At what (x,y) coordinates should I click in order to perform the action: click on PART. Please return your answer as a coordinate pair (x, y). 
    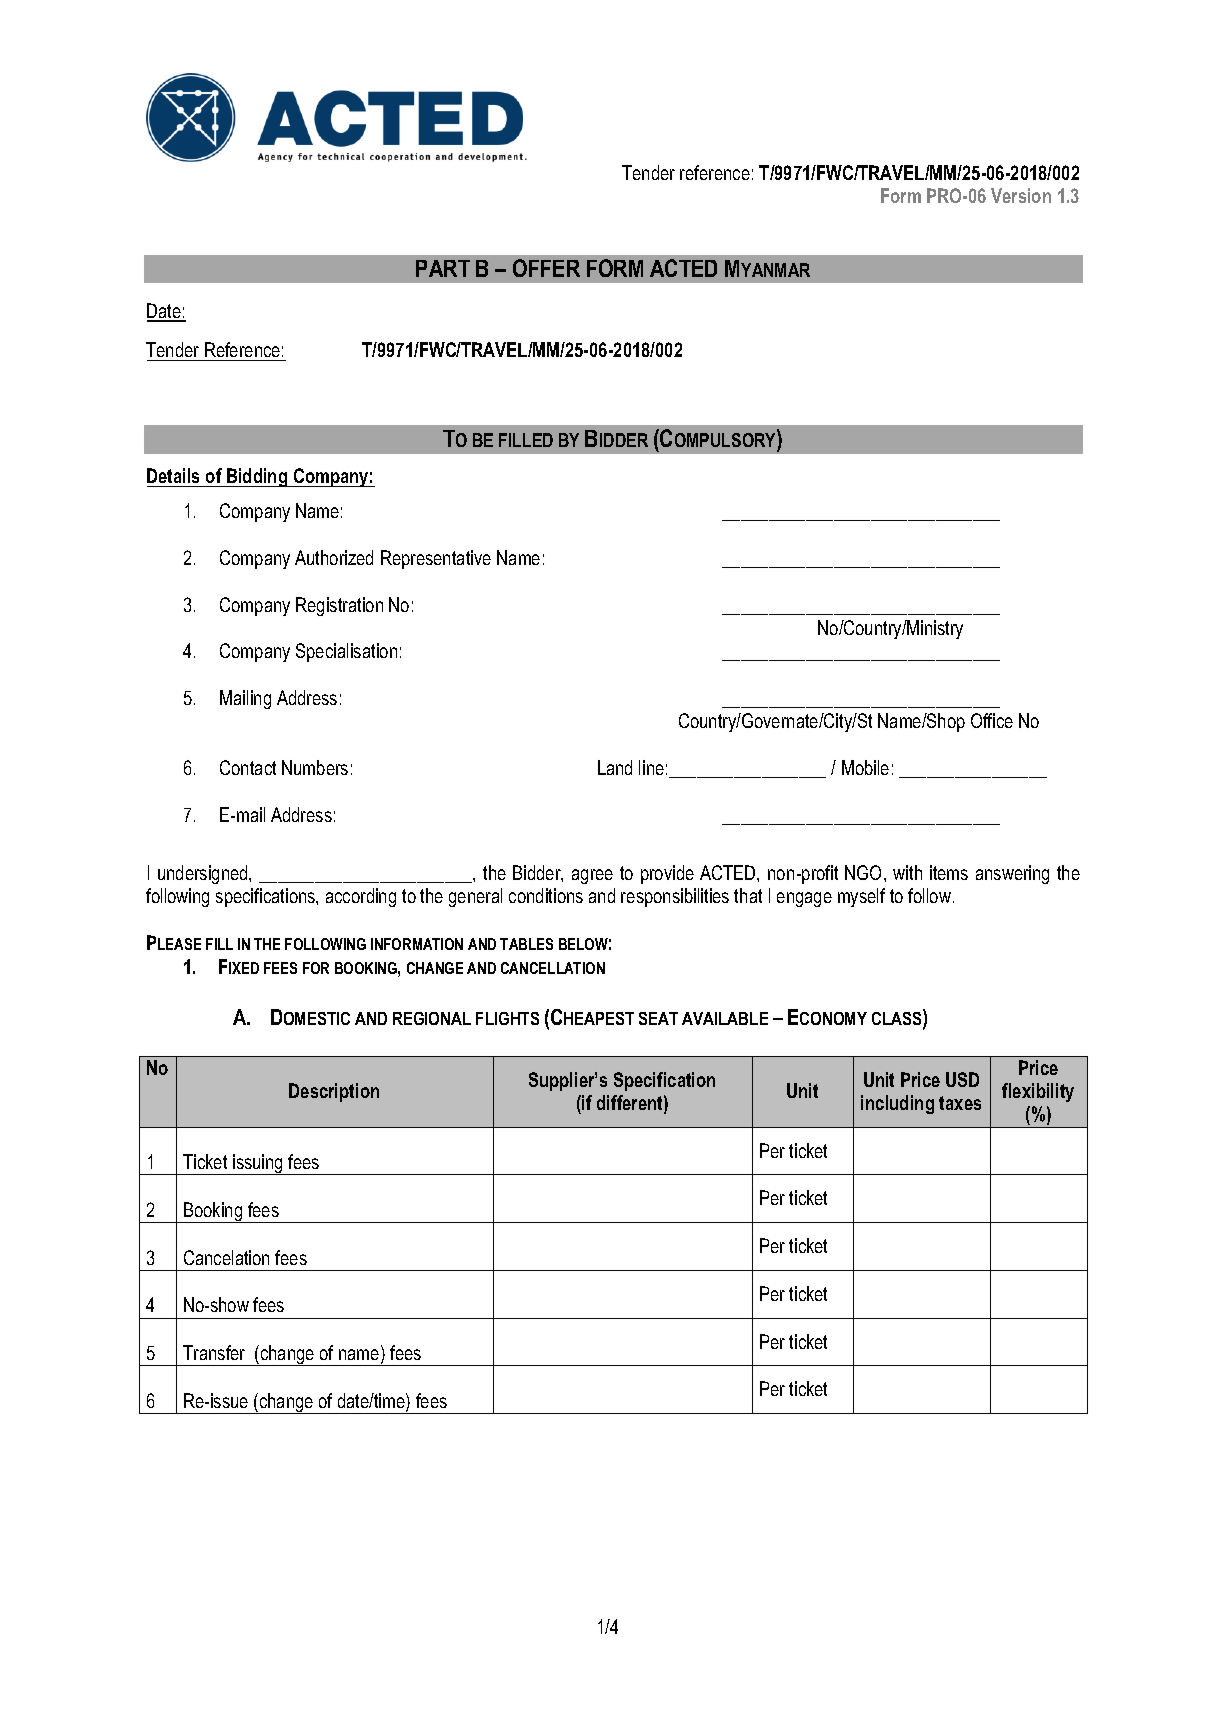
    Looking at the image, I should click on (443, 268).
